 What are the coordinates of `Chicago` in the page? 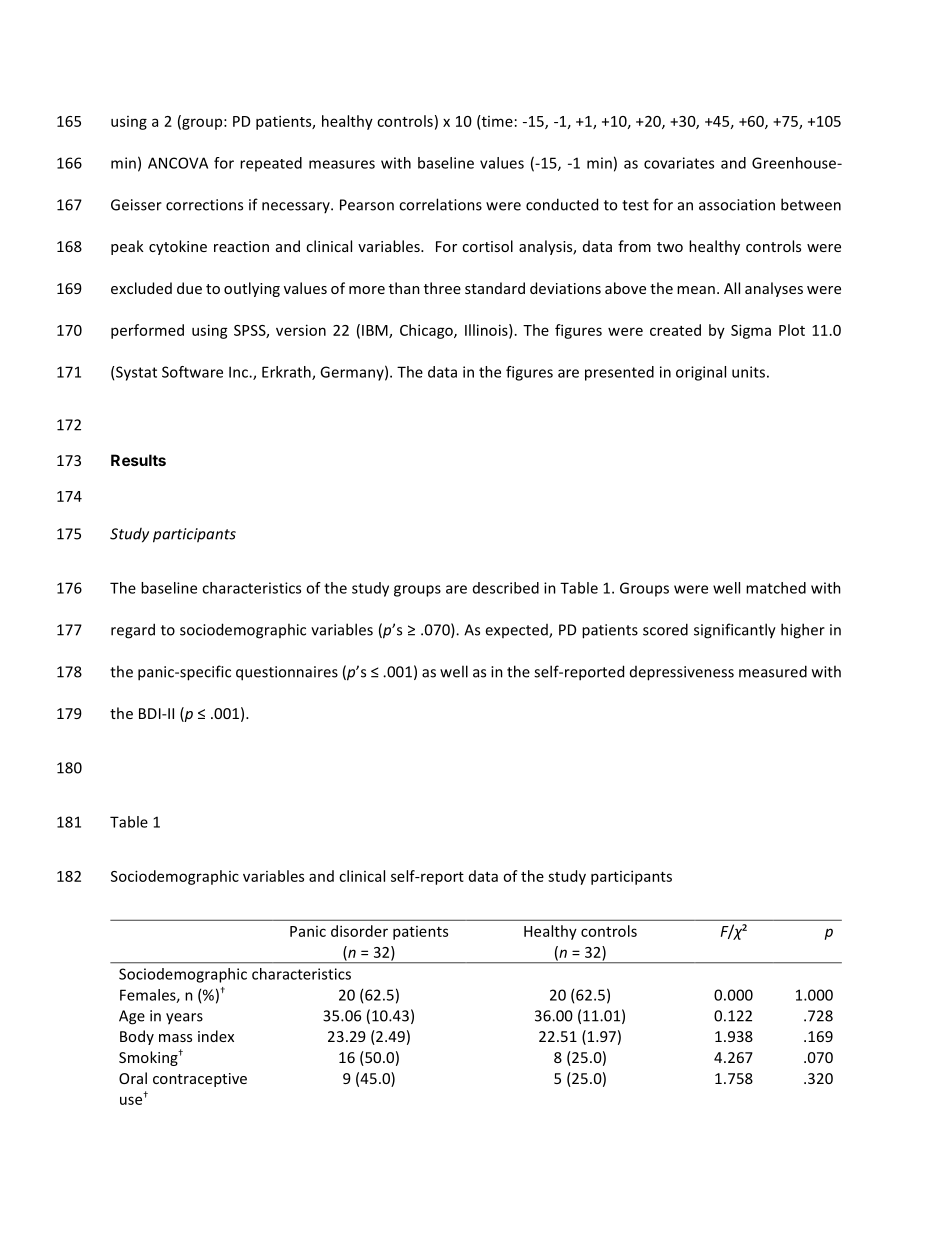 It's located at (427, 331).
